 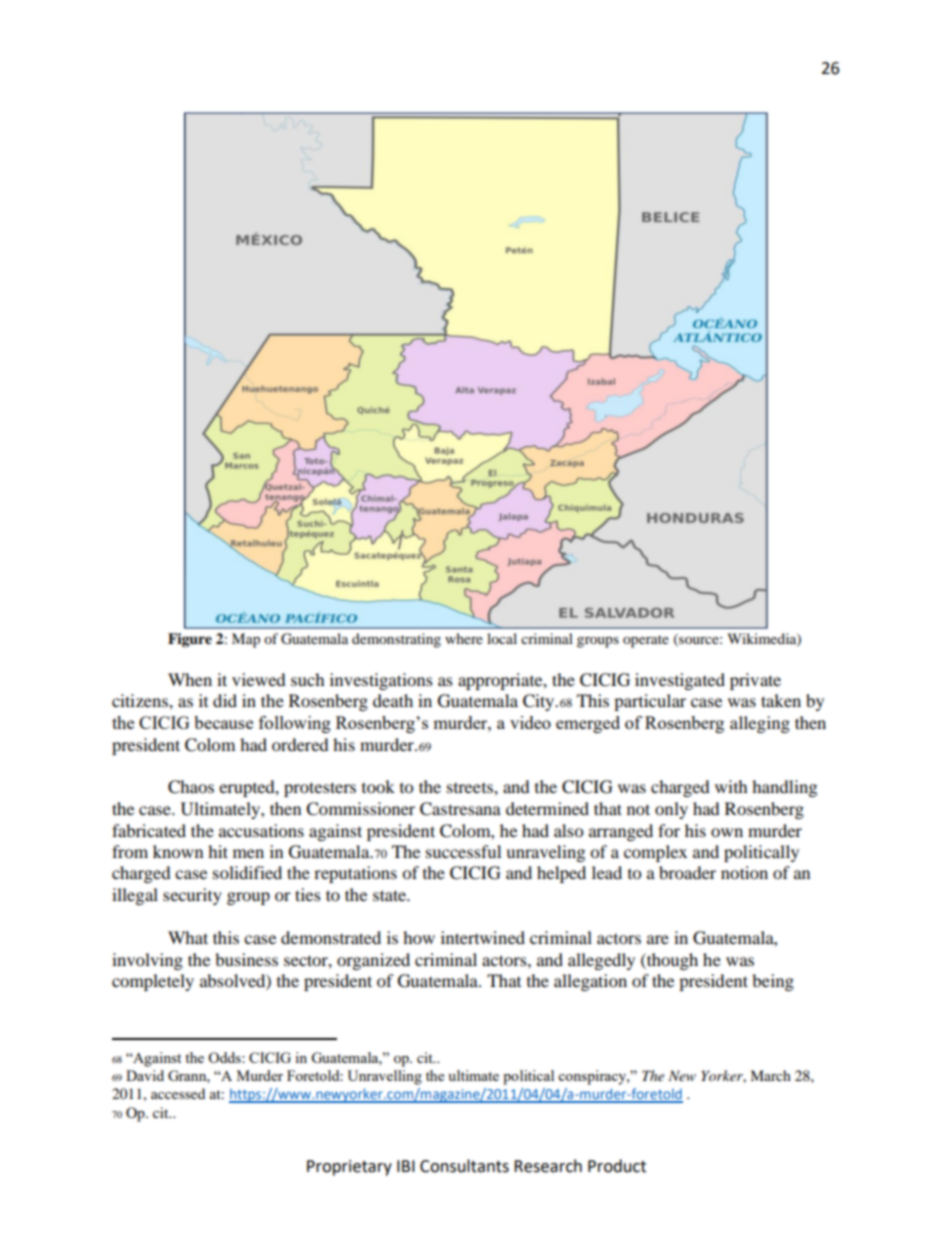 I want to click on where, so click(x=464, y=638).
